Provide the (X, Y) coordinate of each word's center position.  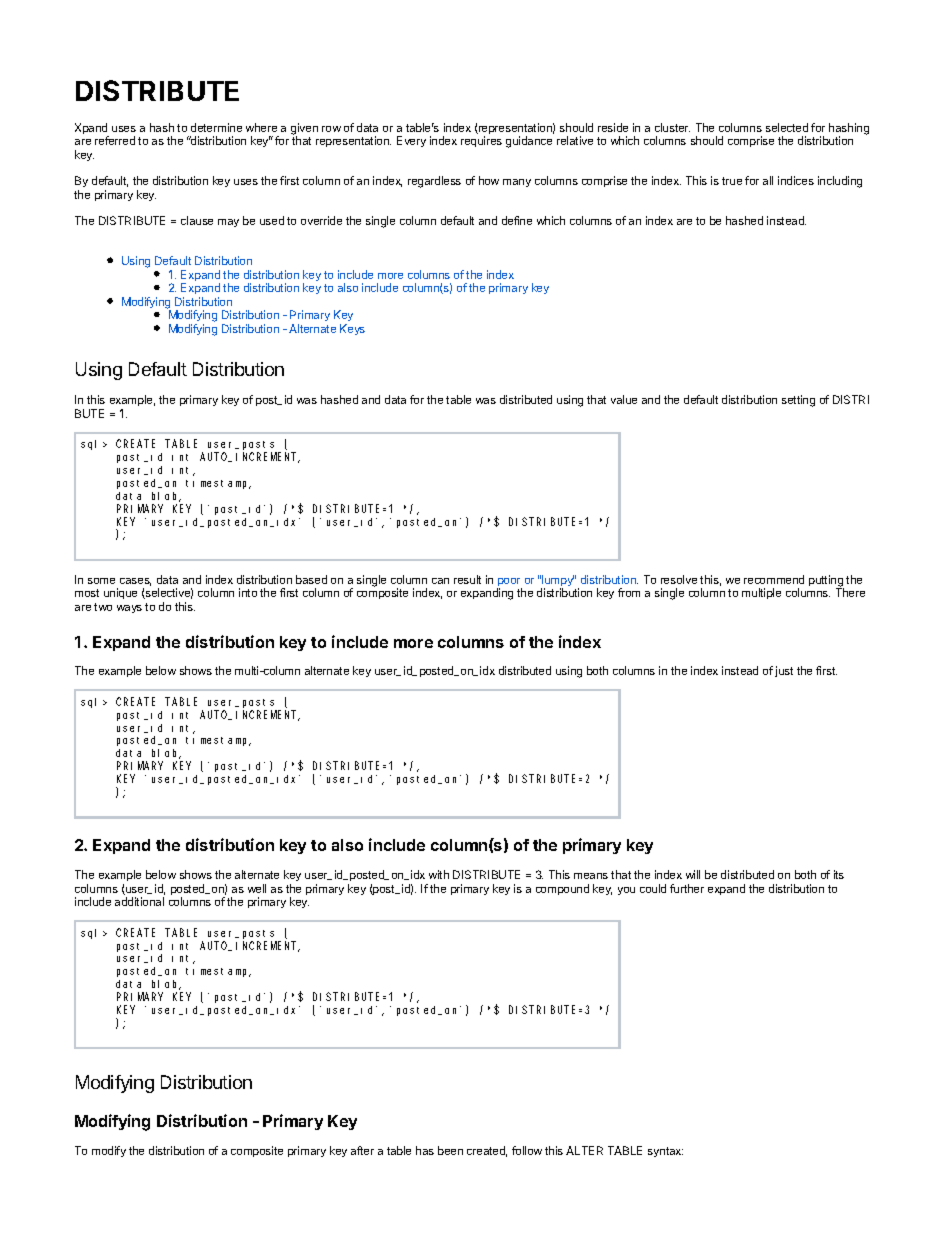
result (467, 579)
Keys (352, 329)
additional (139, 901)
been (450, 1150)
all (768, 180)
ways (129, 609)
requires (481, 141)
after (362, 1150)
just (784, 671)
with (439, 874)
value (624, 399)
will (693, 874)
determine (216, 127)
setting (798, 401)
